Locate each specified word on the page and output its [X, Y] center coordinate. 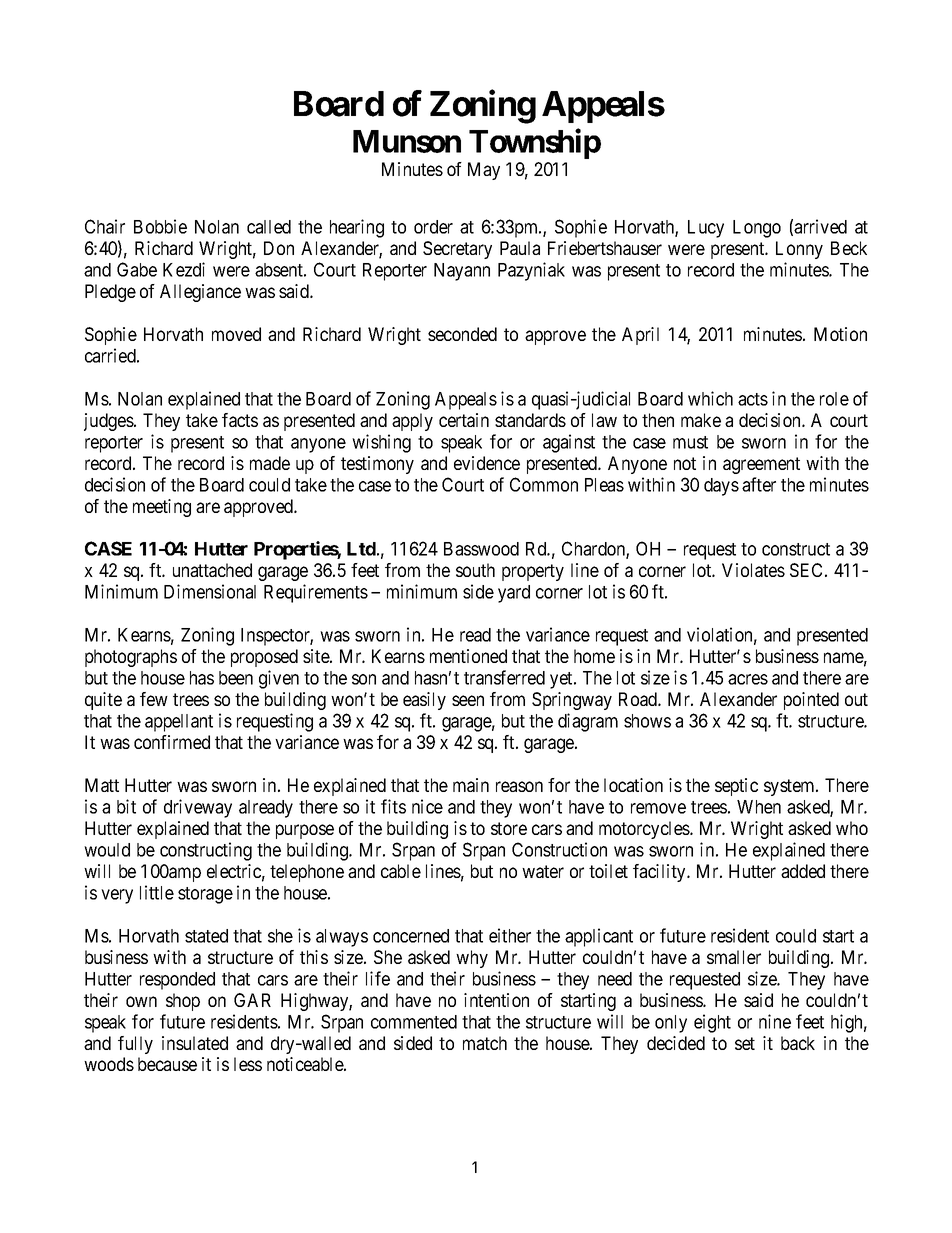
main [471, 785]
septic [736, 787]
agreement [761, 465]
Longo [757, 229]
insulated [195, 1043]
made [270, 463]
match [485, 1043]
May [484, 171]
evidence [487, 463]
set [745, 1043]
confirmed [172, 742]
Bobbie [160, 226]
